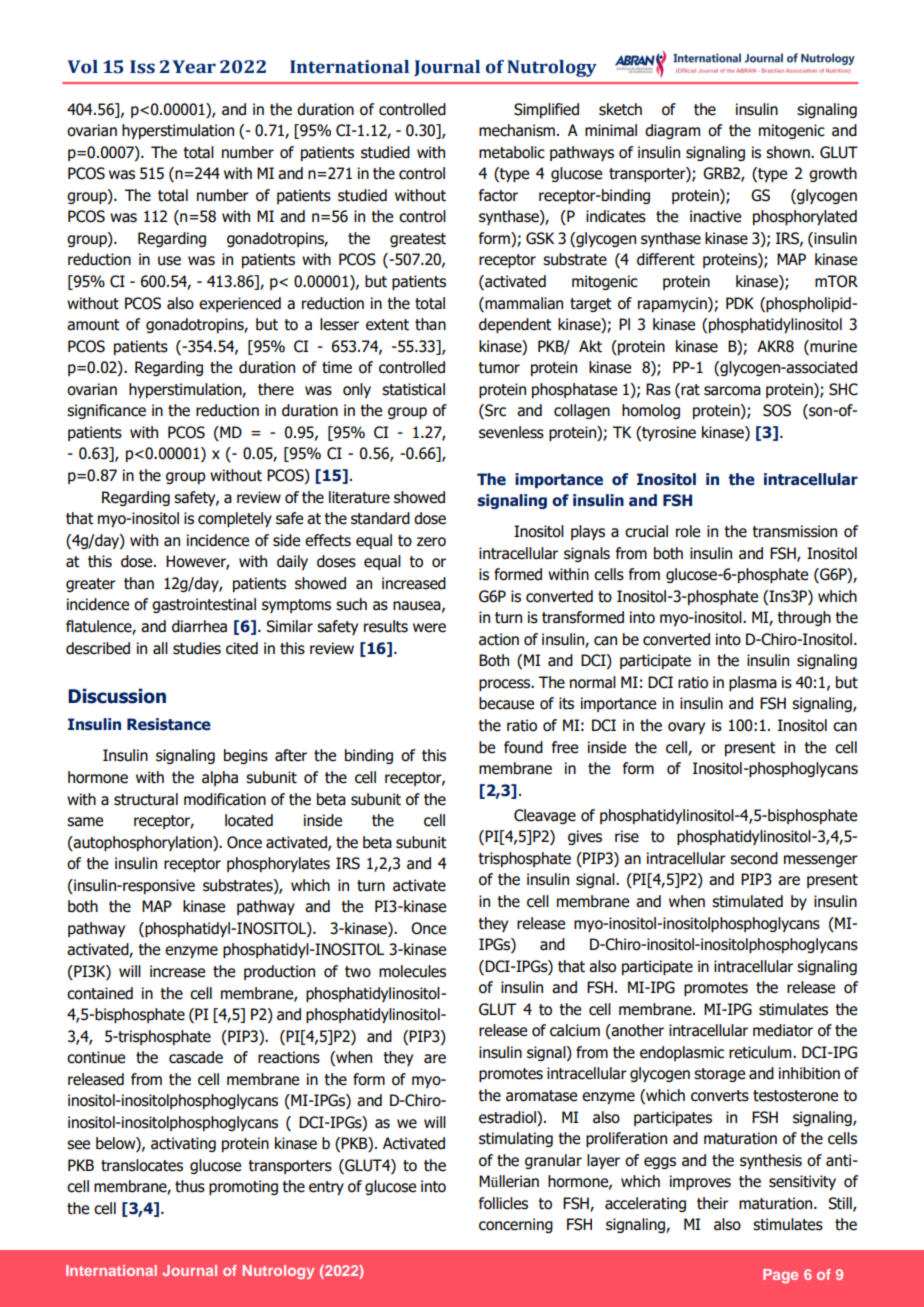 Image resolution: width=924 pixels, height=1307 pixels. Describe the element at coordinates (789, 152) in the screenshot. I see `shown` at that location.
